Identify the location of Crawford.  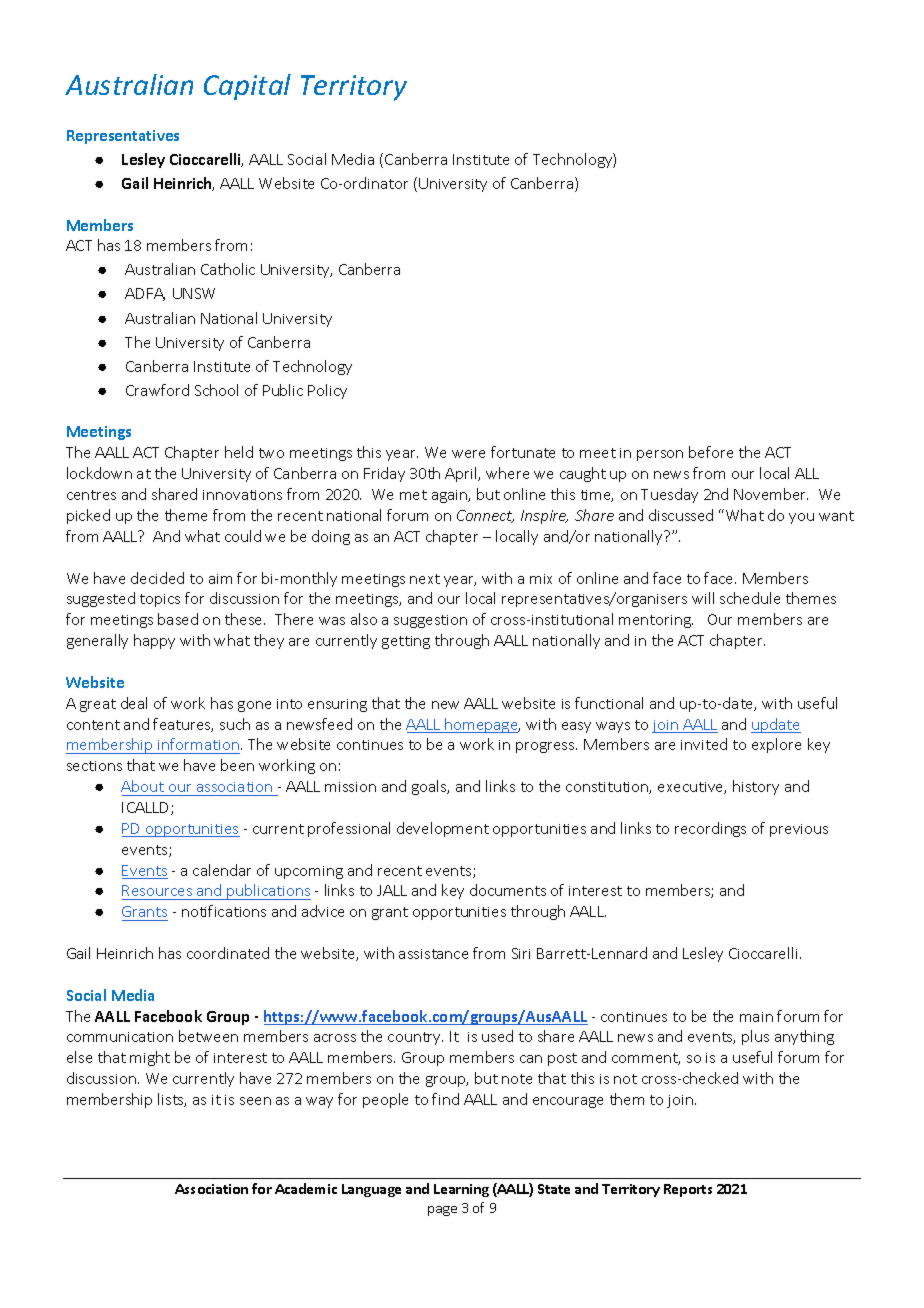
(157, 390).
